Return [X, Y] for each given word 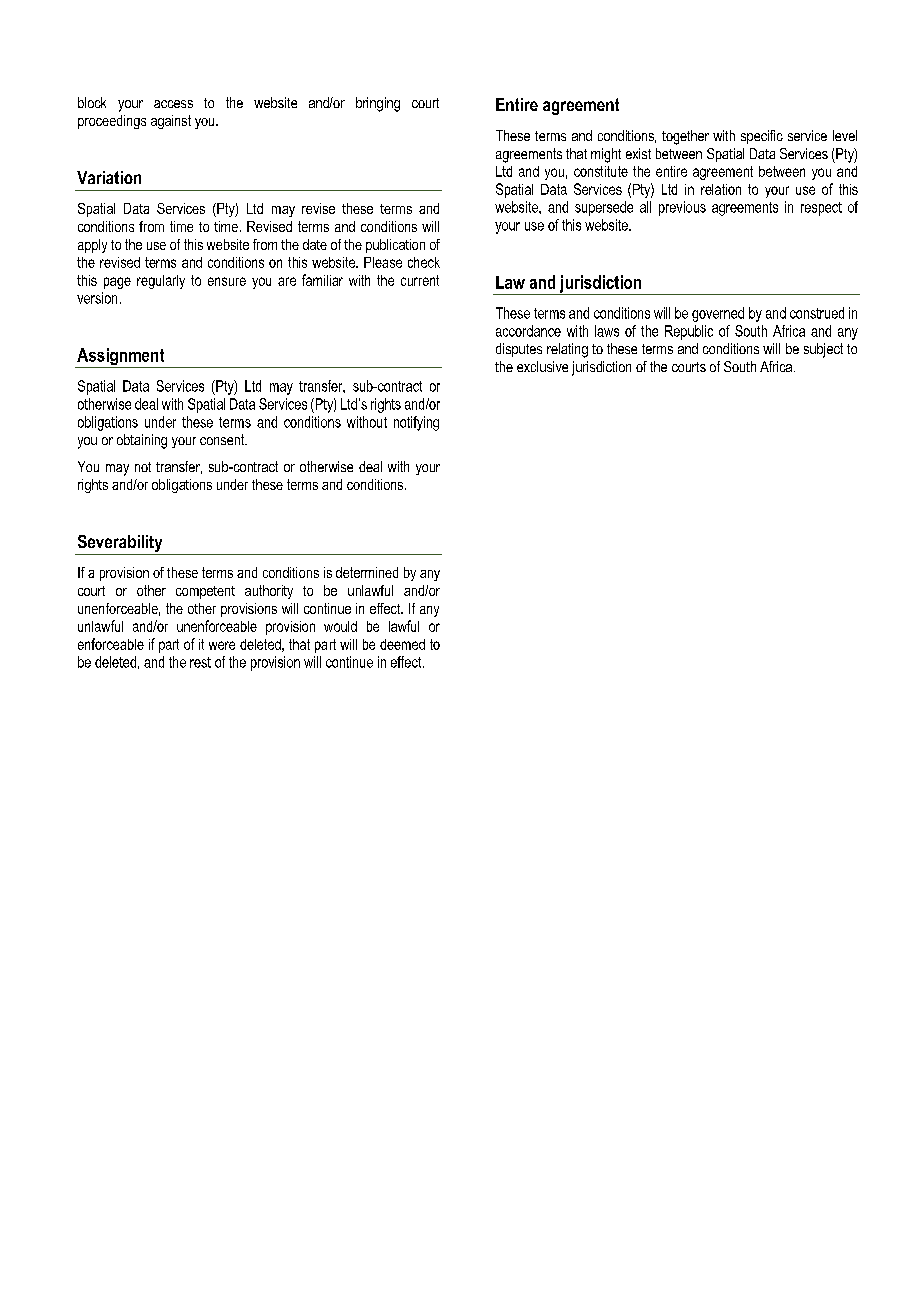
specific [762, 137]
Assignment [121, 358]
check [424, 262]
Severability [120, 545]
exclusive [542, 366]
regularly [161, 282]
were [222, 645]
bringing [378, 104]
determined [367, 572]
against [171, 122]
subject [823, 350]
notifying [416, 423]
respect [821, 209]
